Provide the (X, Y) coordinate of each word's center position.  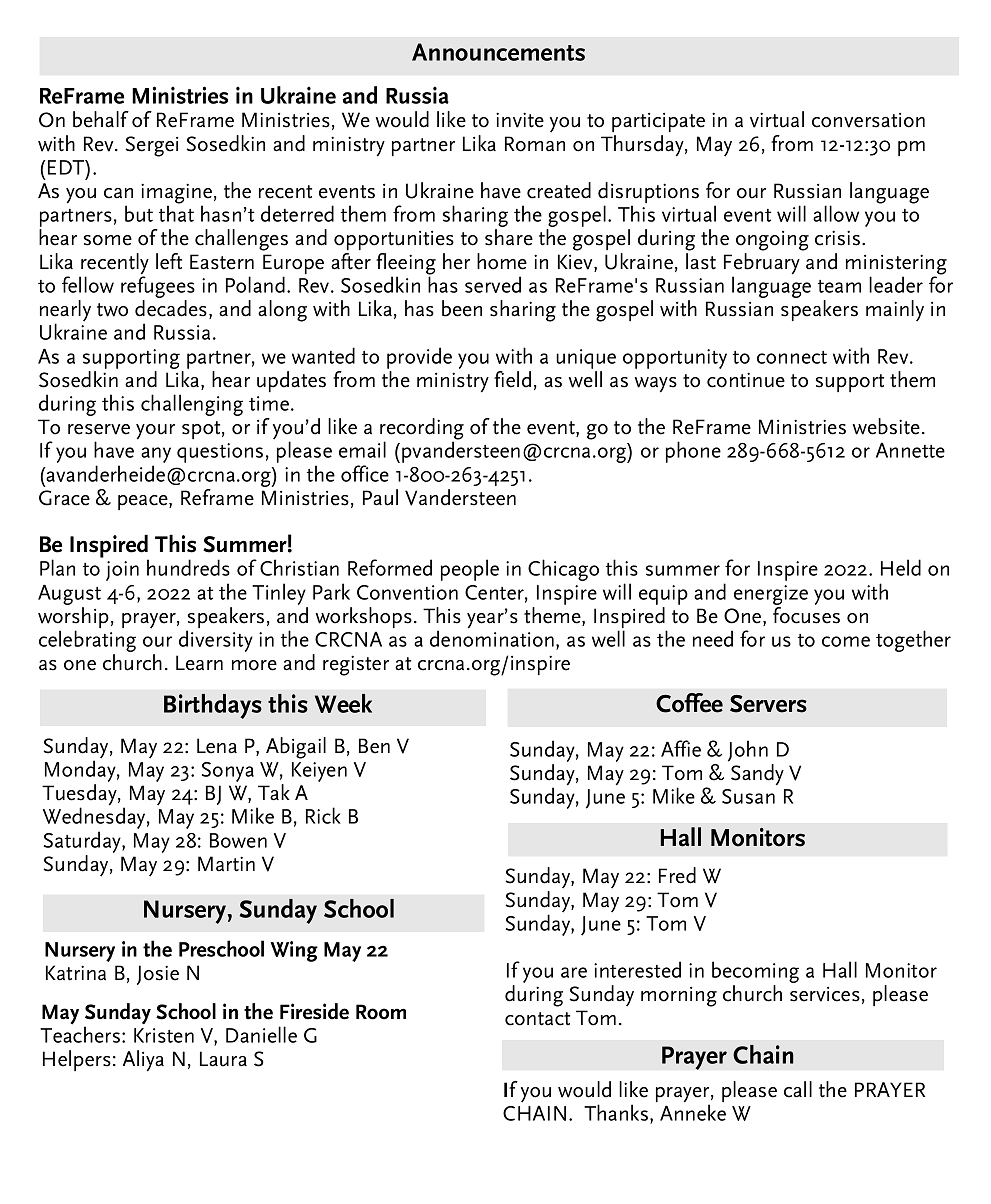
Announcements (498, 52)
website (886, 426)
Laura (223, 1059)
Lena (217, 746)
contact (537, 1019)
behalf (101, 119)
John (748, 751)
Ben (374, 746)
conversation (868, 120)
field (512, 379)
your (155, 432)
